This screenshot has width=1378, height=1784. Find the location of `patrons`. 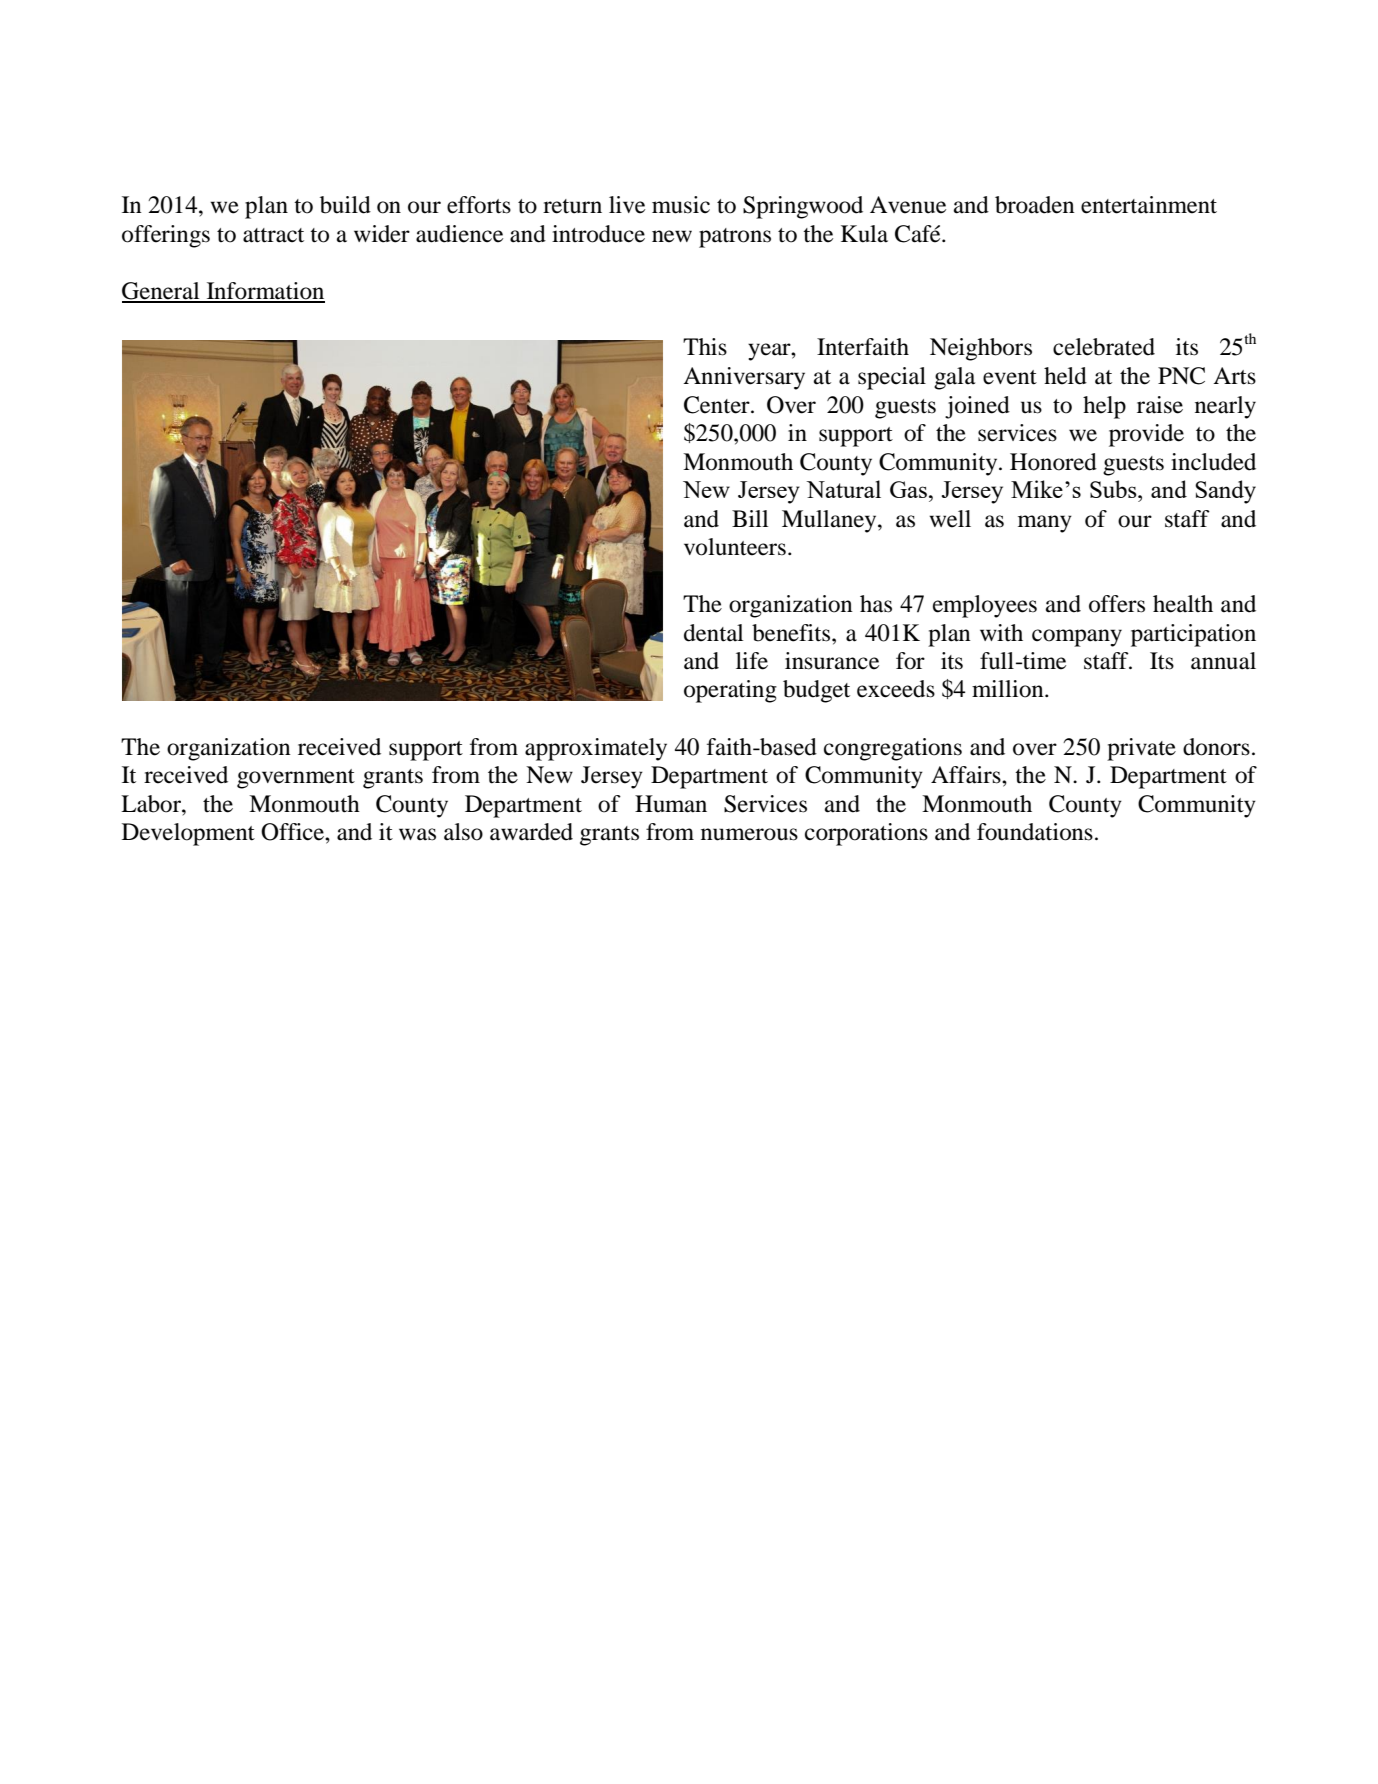

patrons is located at coordinates (735, 238).
